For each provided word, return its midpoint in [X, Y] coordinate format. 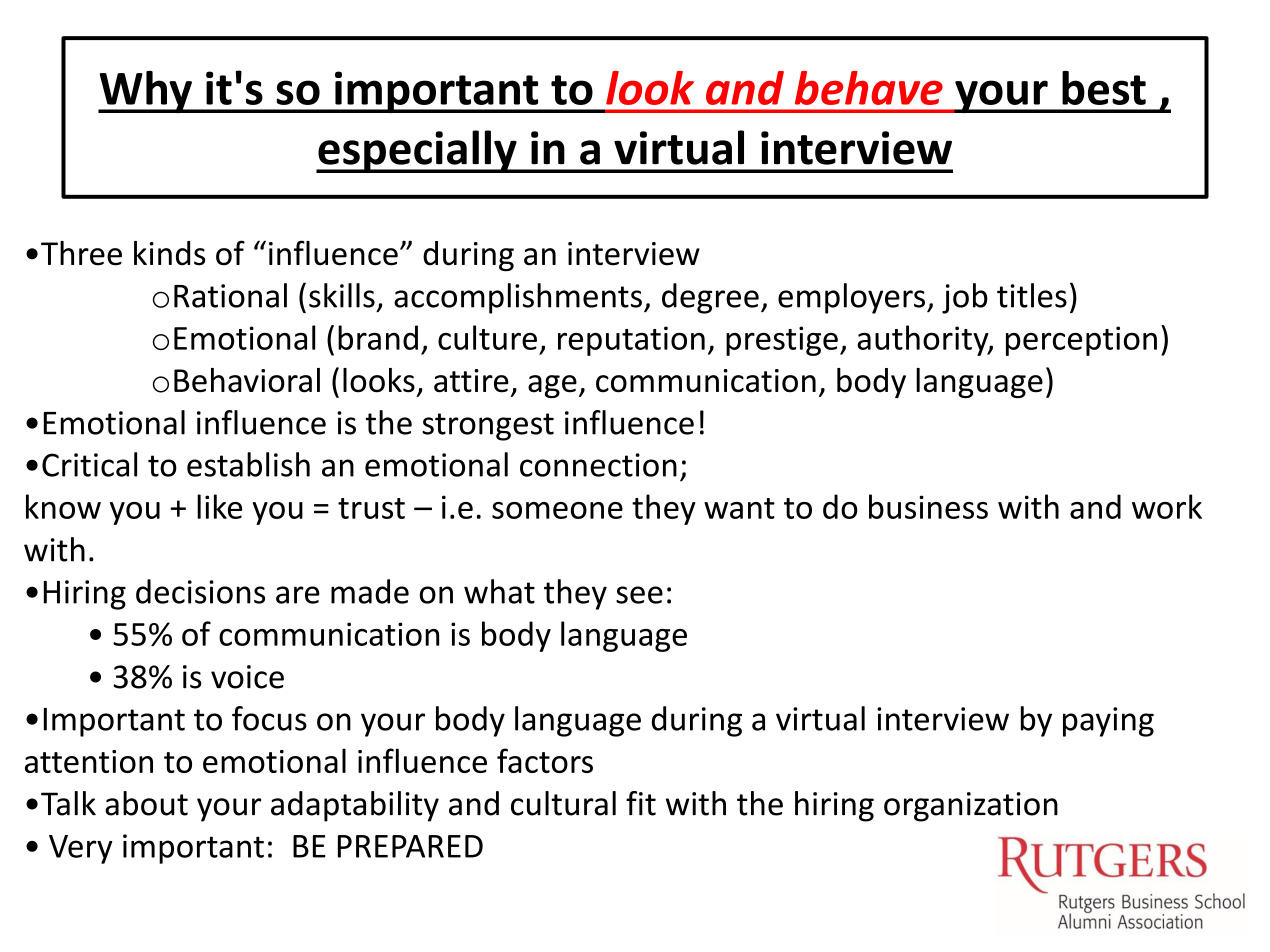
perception [1081, 341]
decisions [200, 591]
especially [417, 151]
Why [146, 92]
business [928, 506]
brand [378, 337]
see [639, 595]
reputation [631, 341]
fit [641, 803]
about [146, 803]
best [1104, 88]
